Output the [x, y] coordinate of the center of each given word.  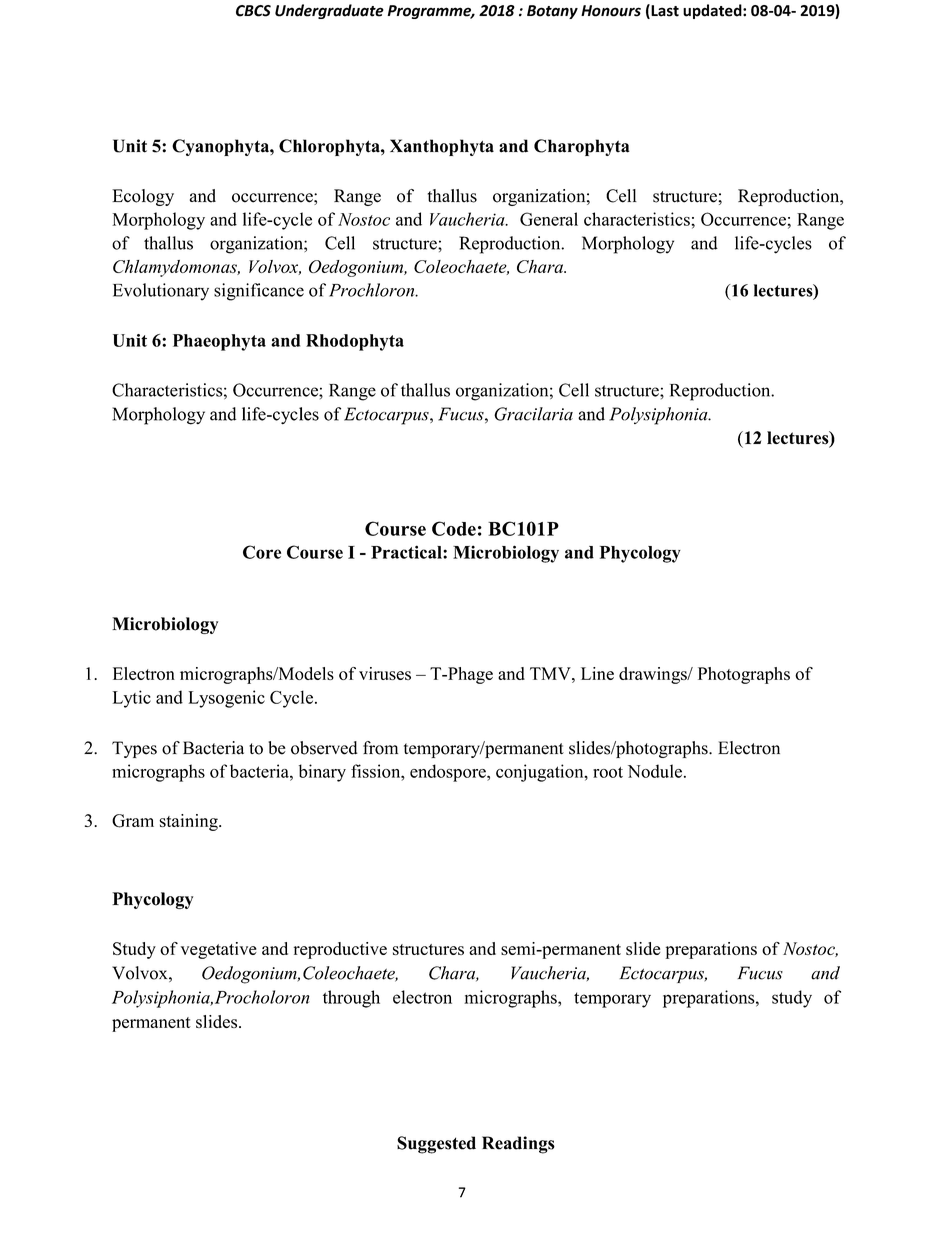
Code [454, 528]
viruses [385, 673]
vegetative [219, 950]
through [351, 999]
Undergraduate [329, 11]
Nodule [655, 771]
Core [262, 552]
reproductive [340, 950]
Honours [611, 11]
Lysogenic [226, 699]
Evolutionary [161, 292]
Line [597, 673]
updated [713, 11]
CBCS [253, 11]
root [608, 772]
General [549, 219]
